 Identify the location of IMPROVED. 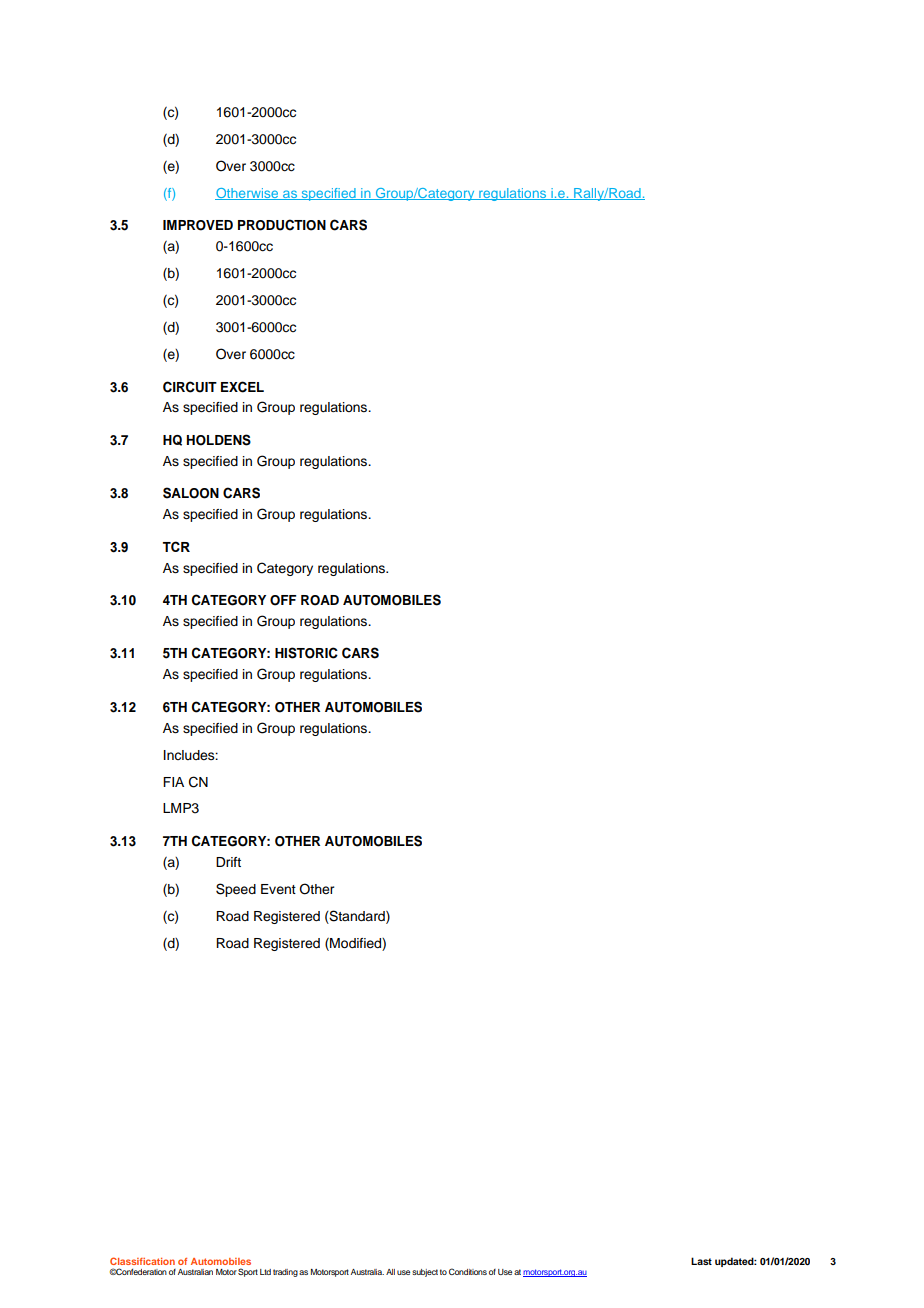
(198, 225).
